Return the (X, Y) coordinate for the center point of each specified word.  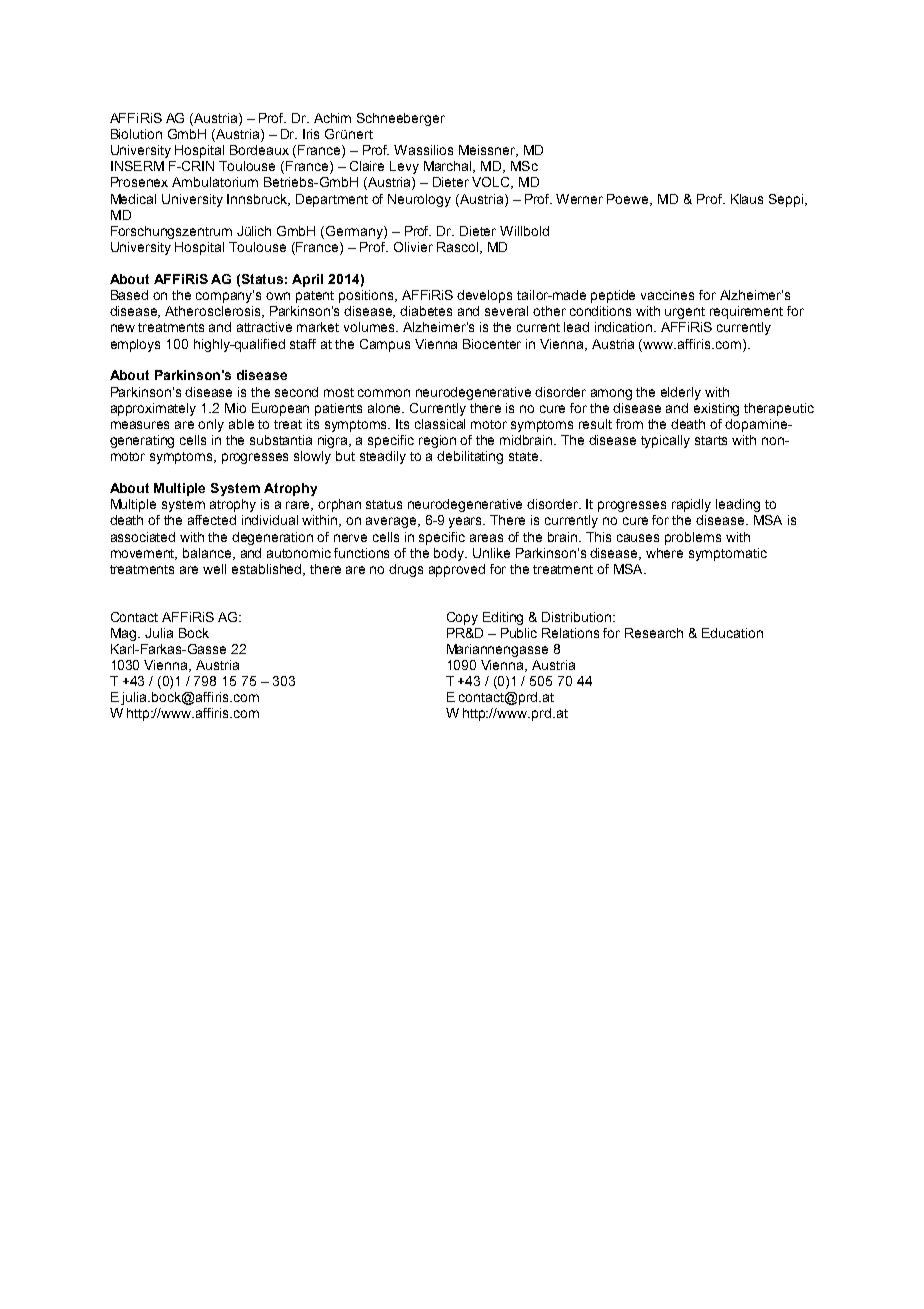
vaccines (667, 295)
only (211, 425)
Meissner (488, 151)
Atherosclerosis (214, 312)
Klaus (747, 199)
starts (711, 440)
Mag (123, 634)
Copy (462, 618)
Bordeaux (259, 150)
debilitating (470, 457)
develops (484, 296)
